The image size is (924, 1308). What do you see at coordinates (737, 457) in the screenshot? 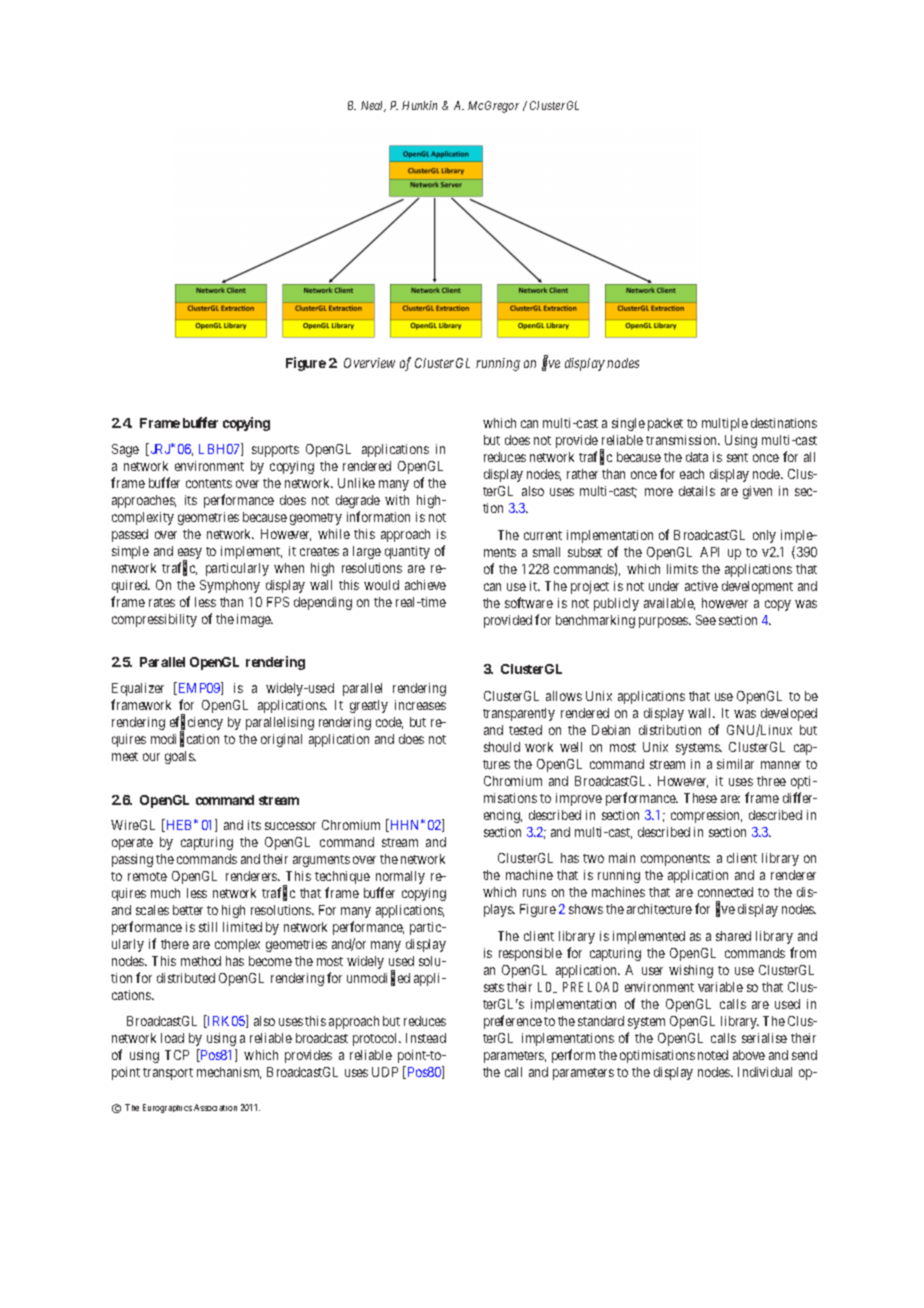
I see `sent` at bounding box center [737, 457].
